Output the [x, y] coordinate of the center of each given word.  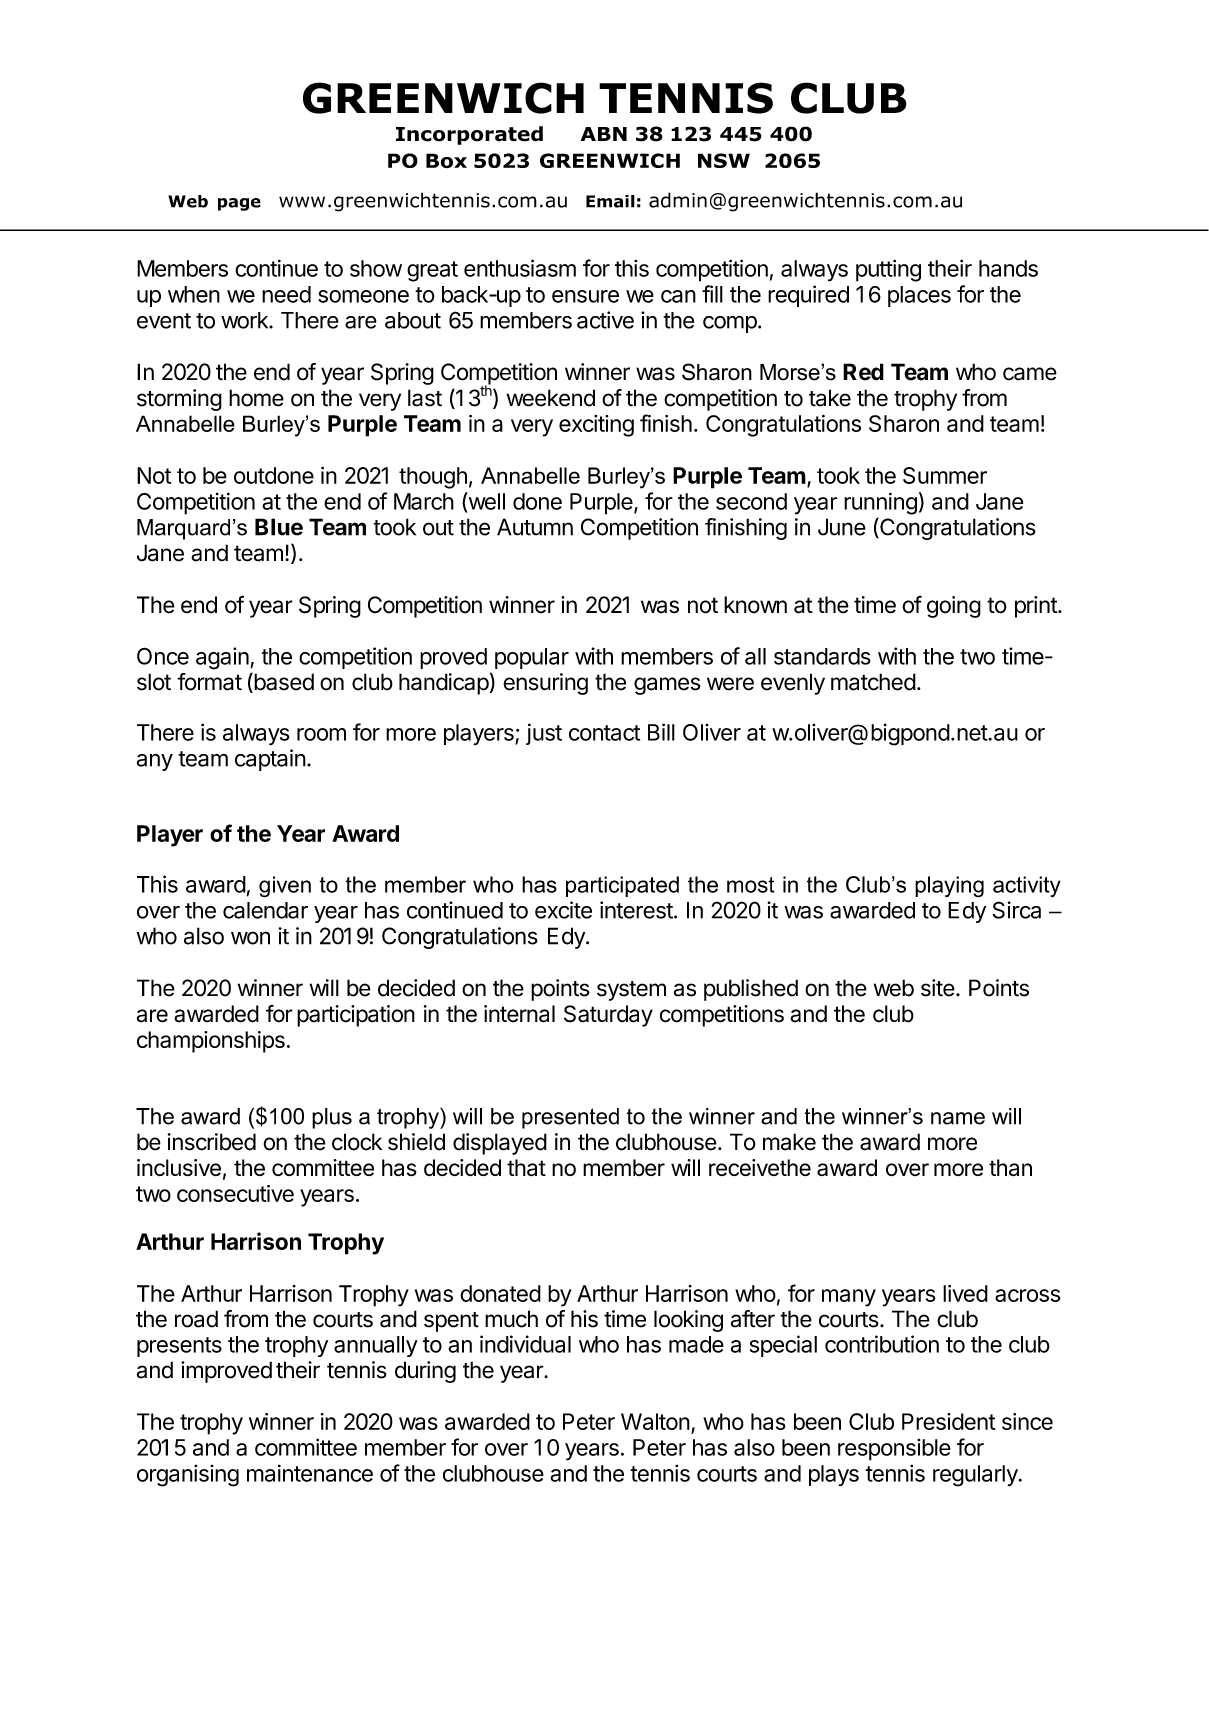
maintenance [310, 1473]
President [949, 1421]
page [239, 204]
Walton [655, 1421]
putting [888, 270]
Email [610, 201]
